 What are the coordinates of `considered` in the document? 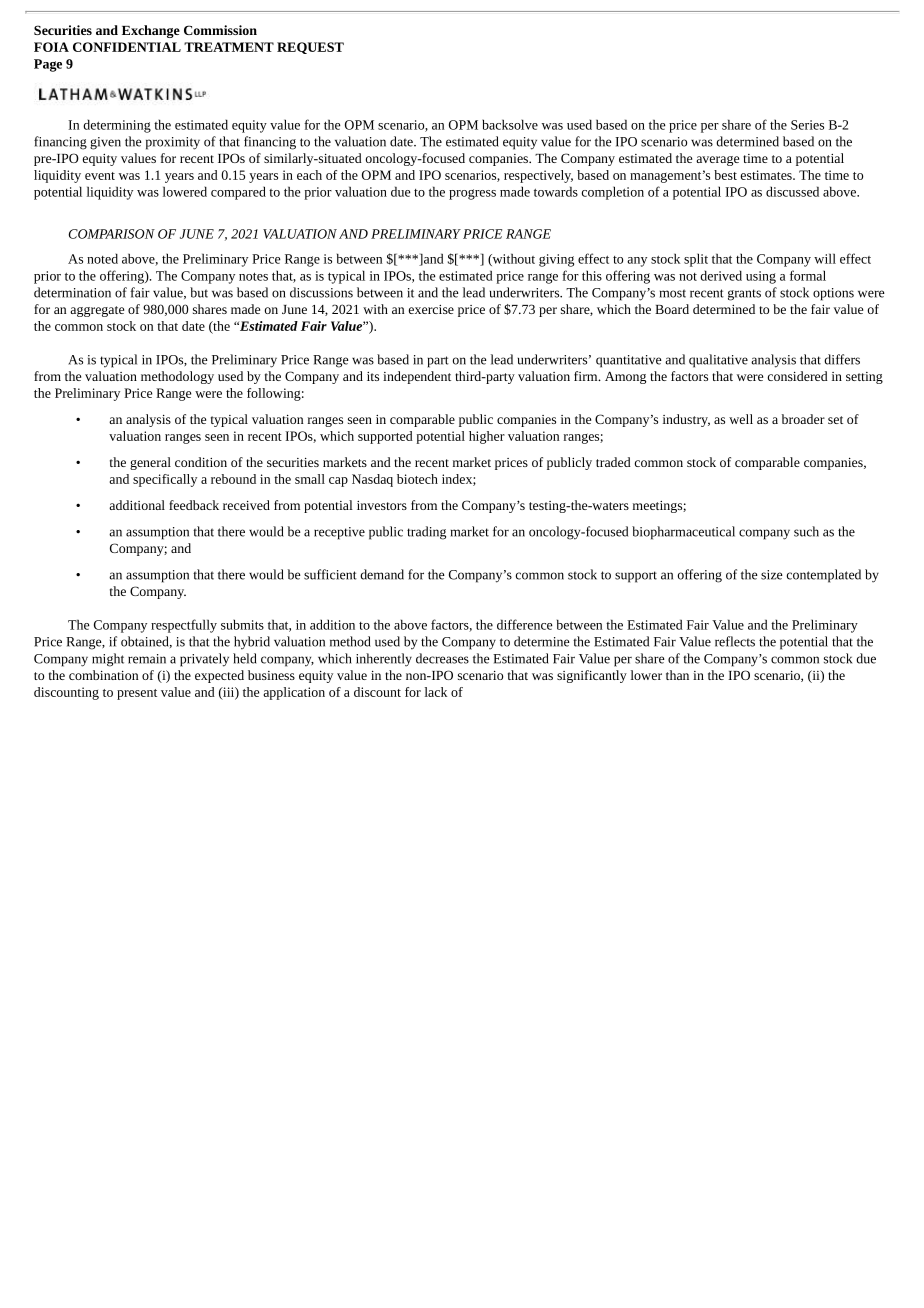 It's located at (798, 376).
